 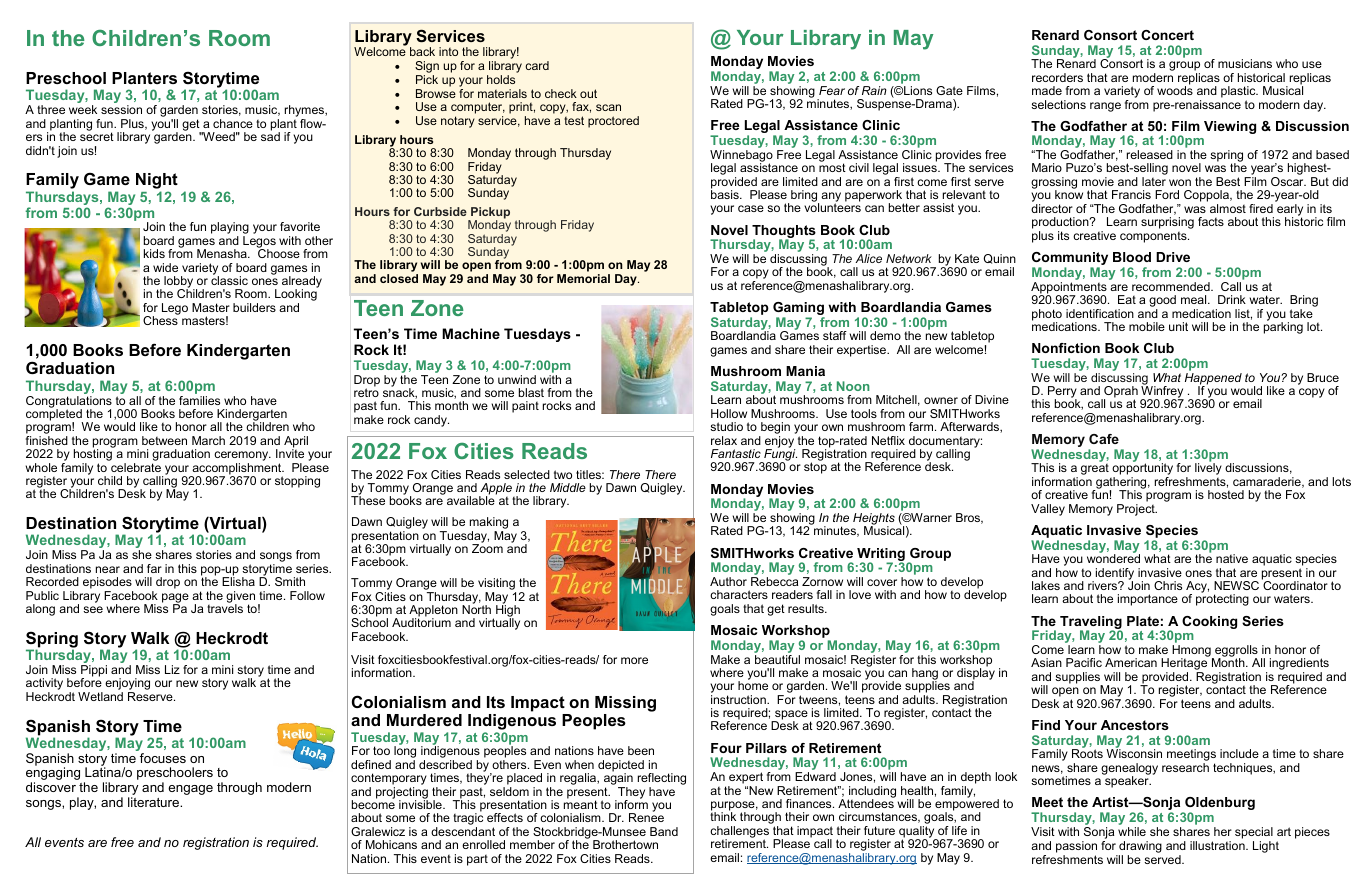 I want to click on literature, so click(x=155, y=802).
